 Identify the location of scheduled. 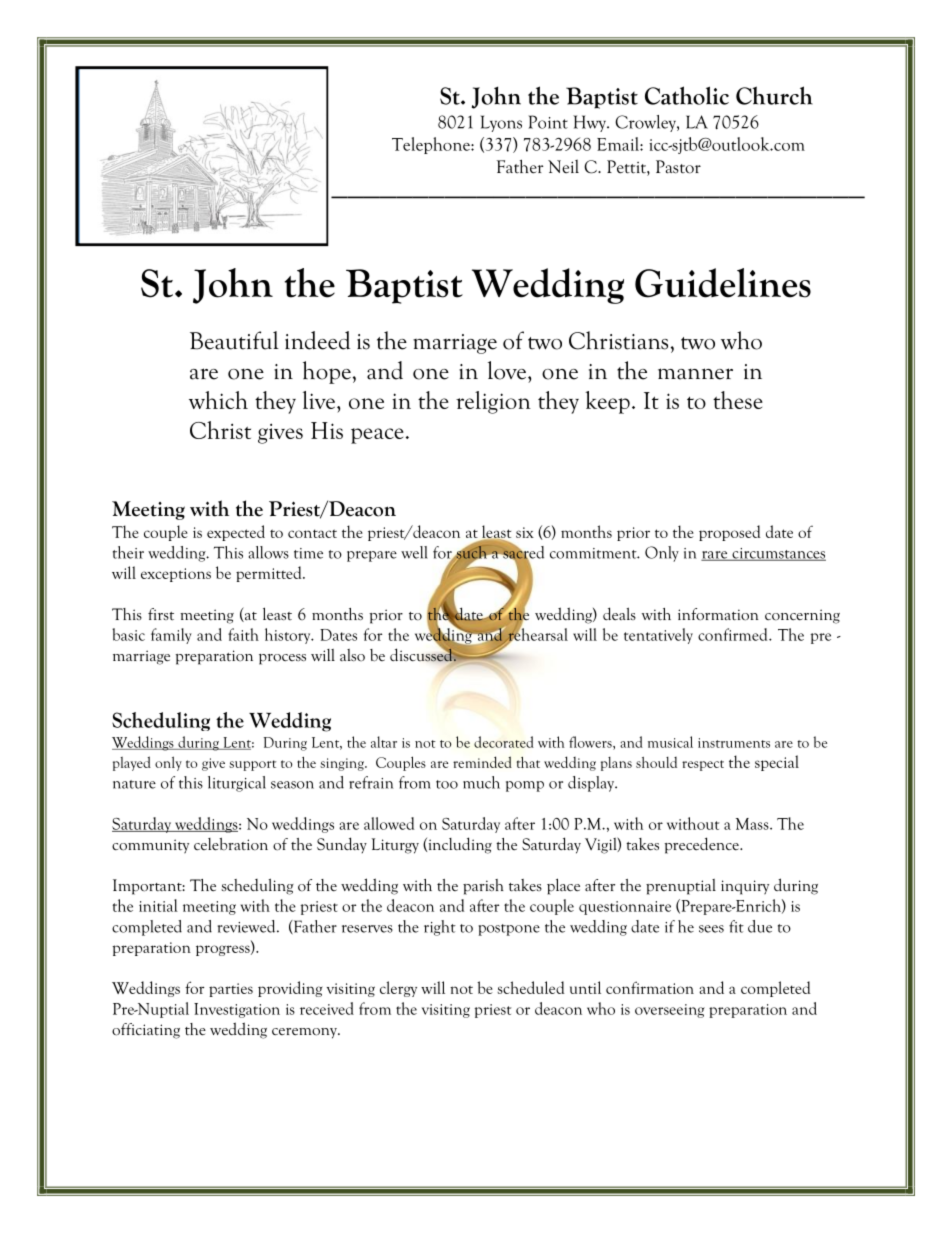
(530, 987).
